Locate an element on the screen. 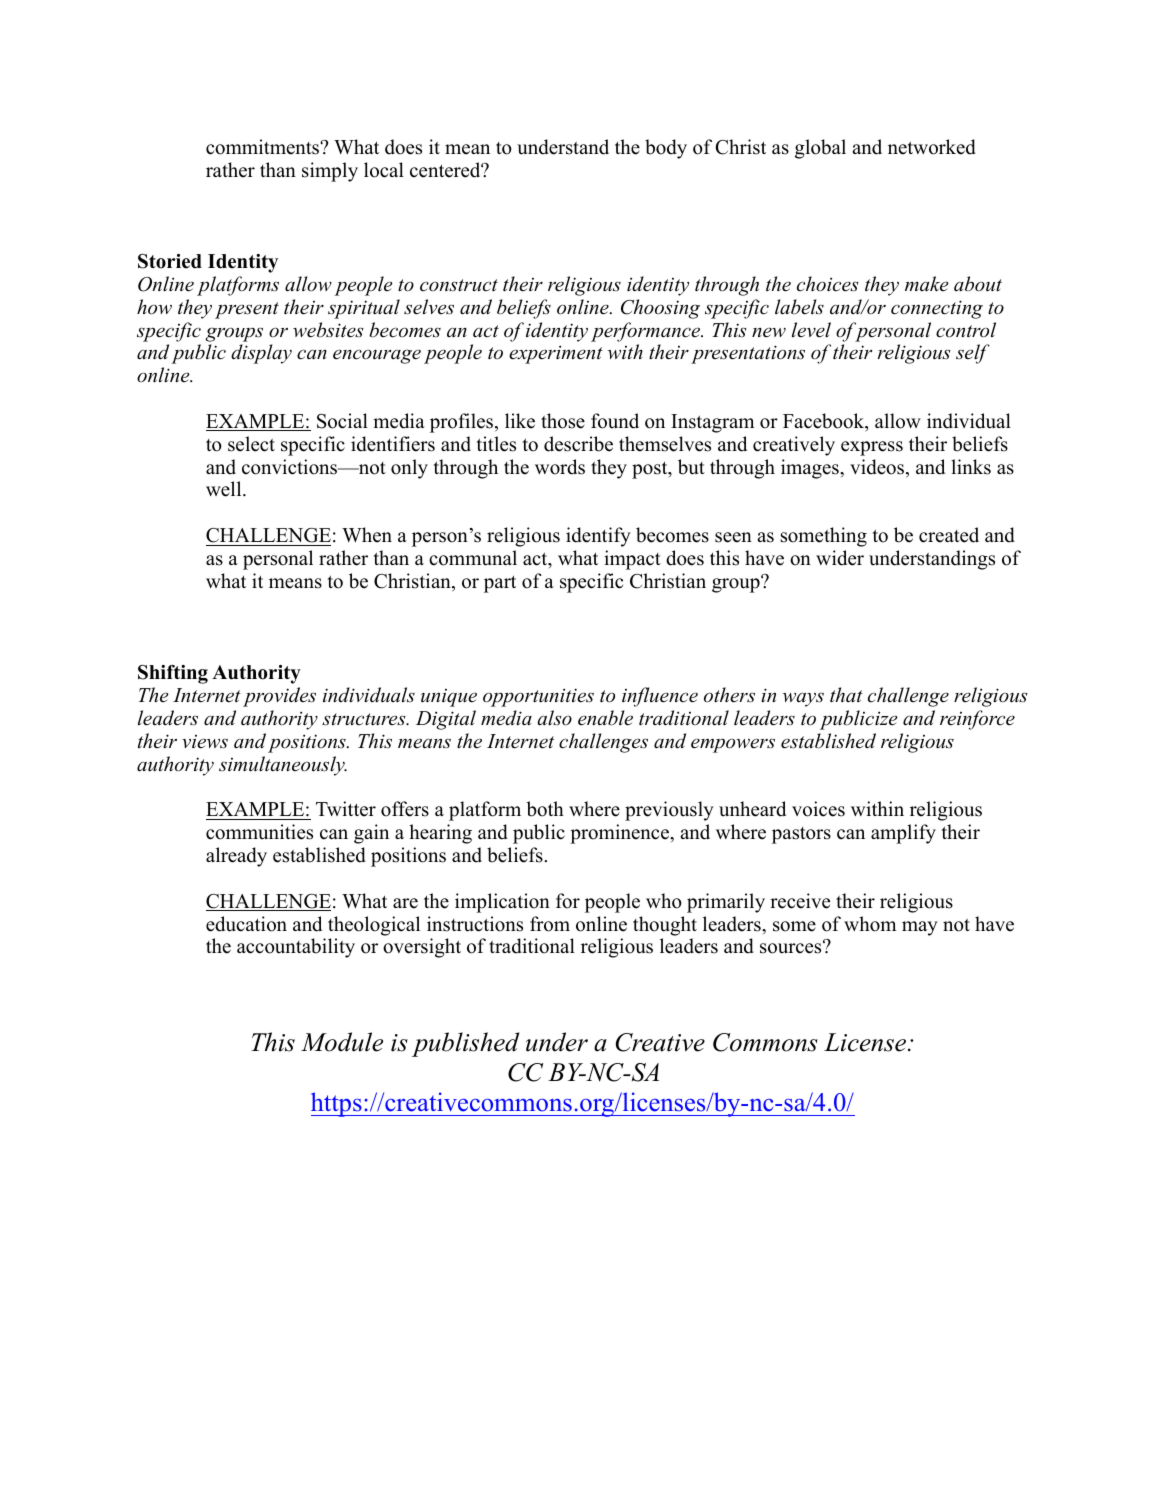  simply is located at coordinates (330, 172).
